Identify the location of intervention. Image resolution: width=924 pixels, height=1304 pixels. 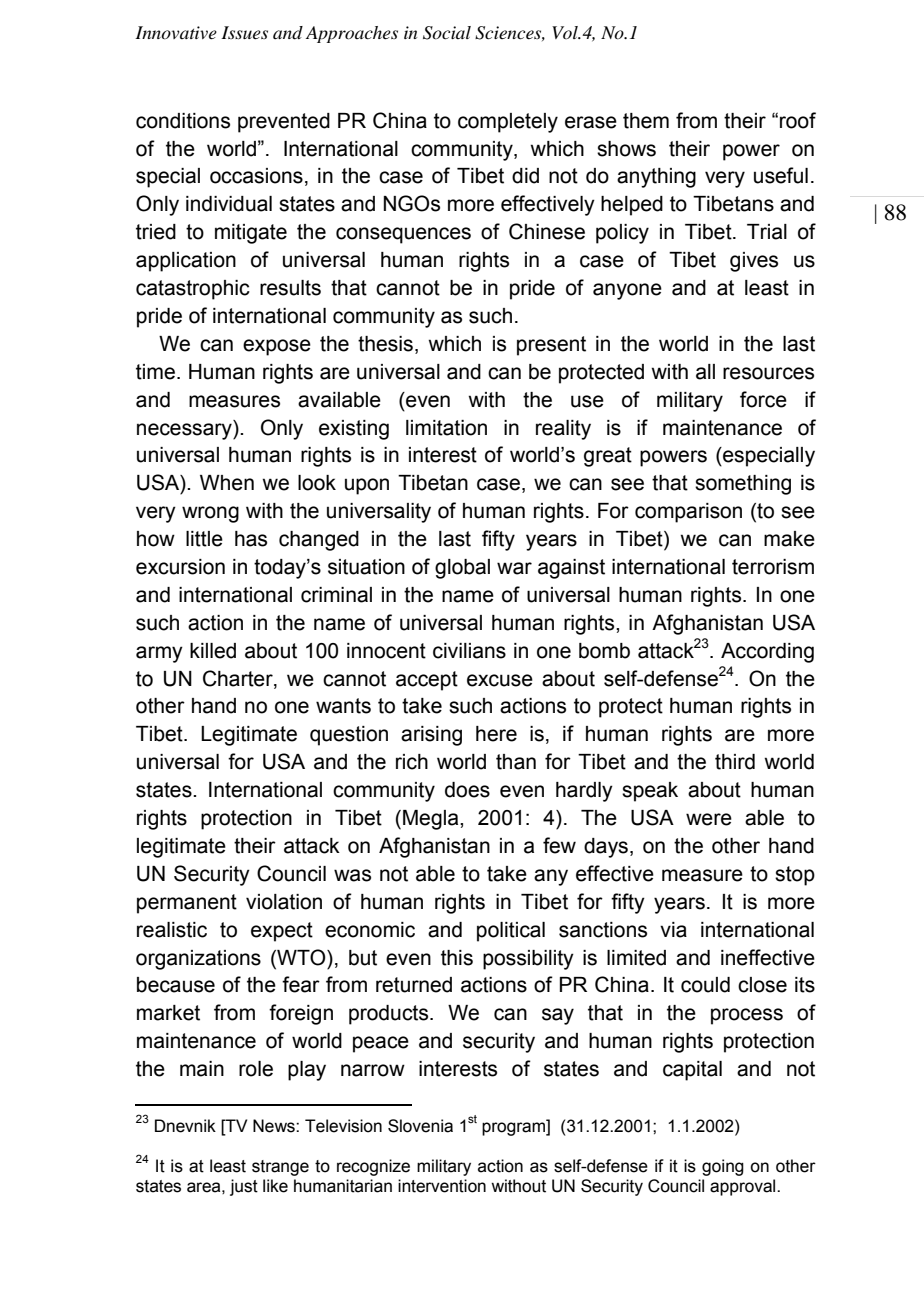
(442, 1186).
